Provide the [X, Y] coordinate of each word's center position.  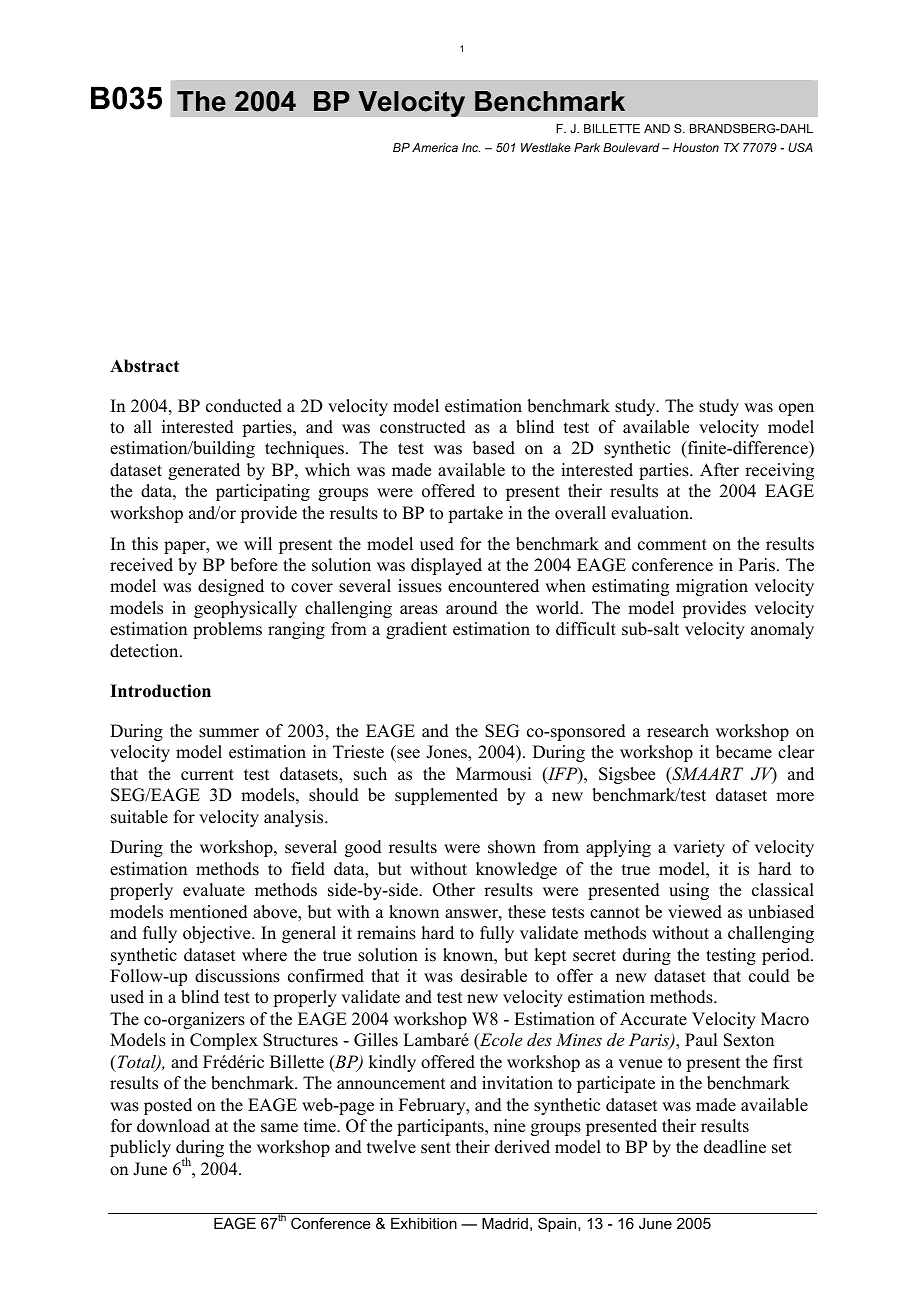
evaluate [214, 890]
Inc [471, 147]
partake [475, 514]
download [173, 1126]
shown [512, 847]
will [258, 543]
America [435, 147]
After [719, 470]
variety [699, 848]
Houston [696, 147]
